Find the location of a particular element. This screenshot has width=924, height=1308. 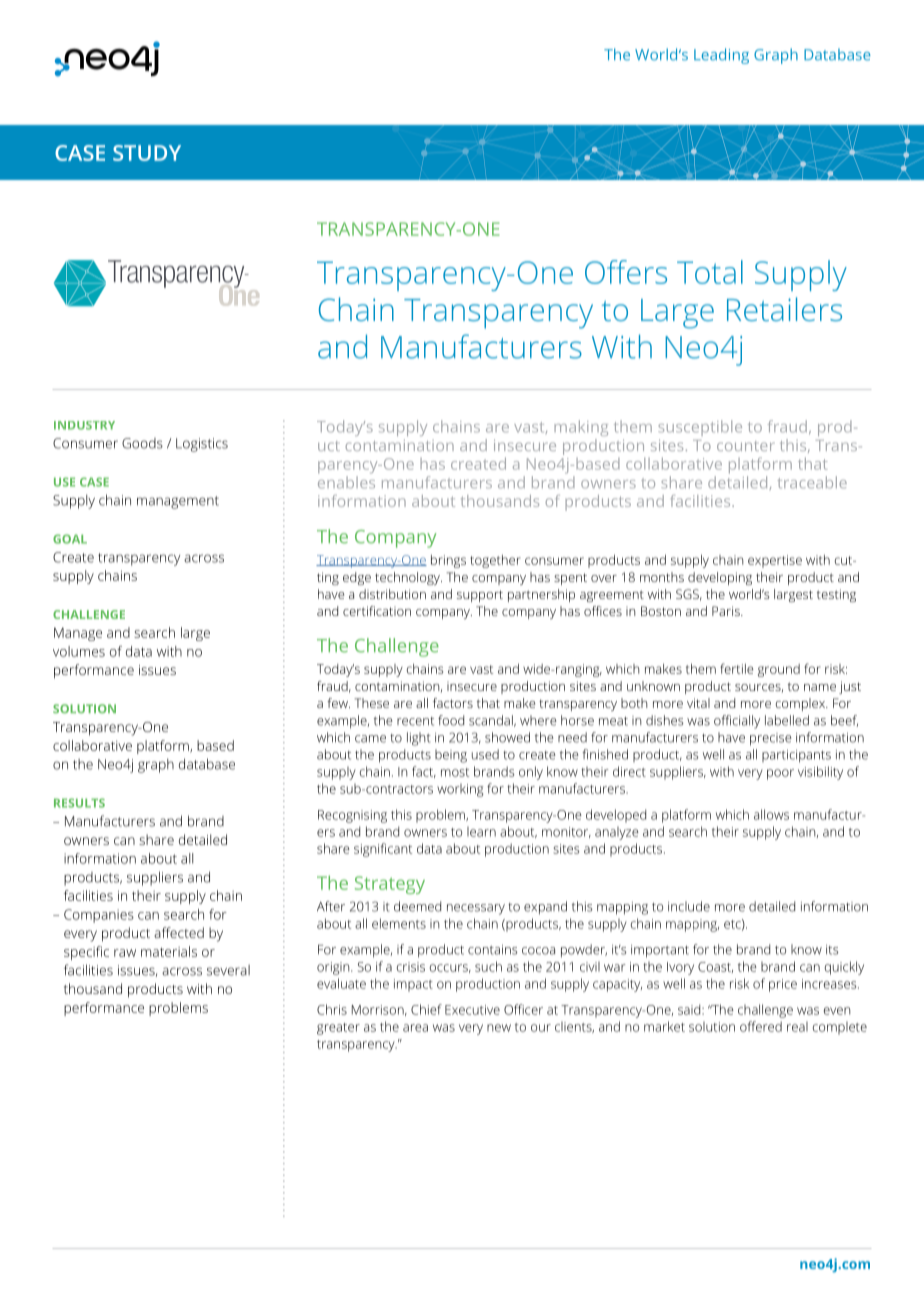

price is located at coordinates (783, 985).
